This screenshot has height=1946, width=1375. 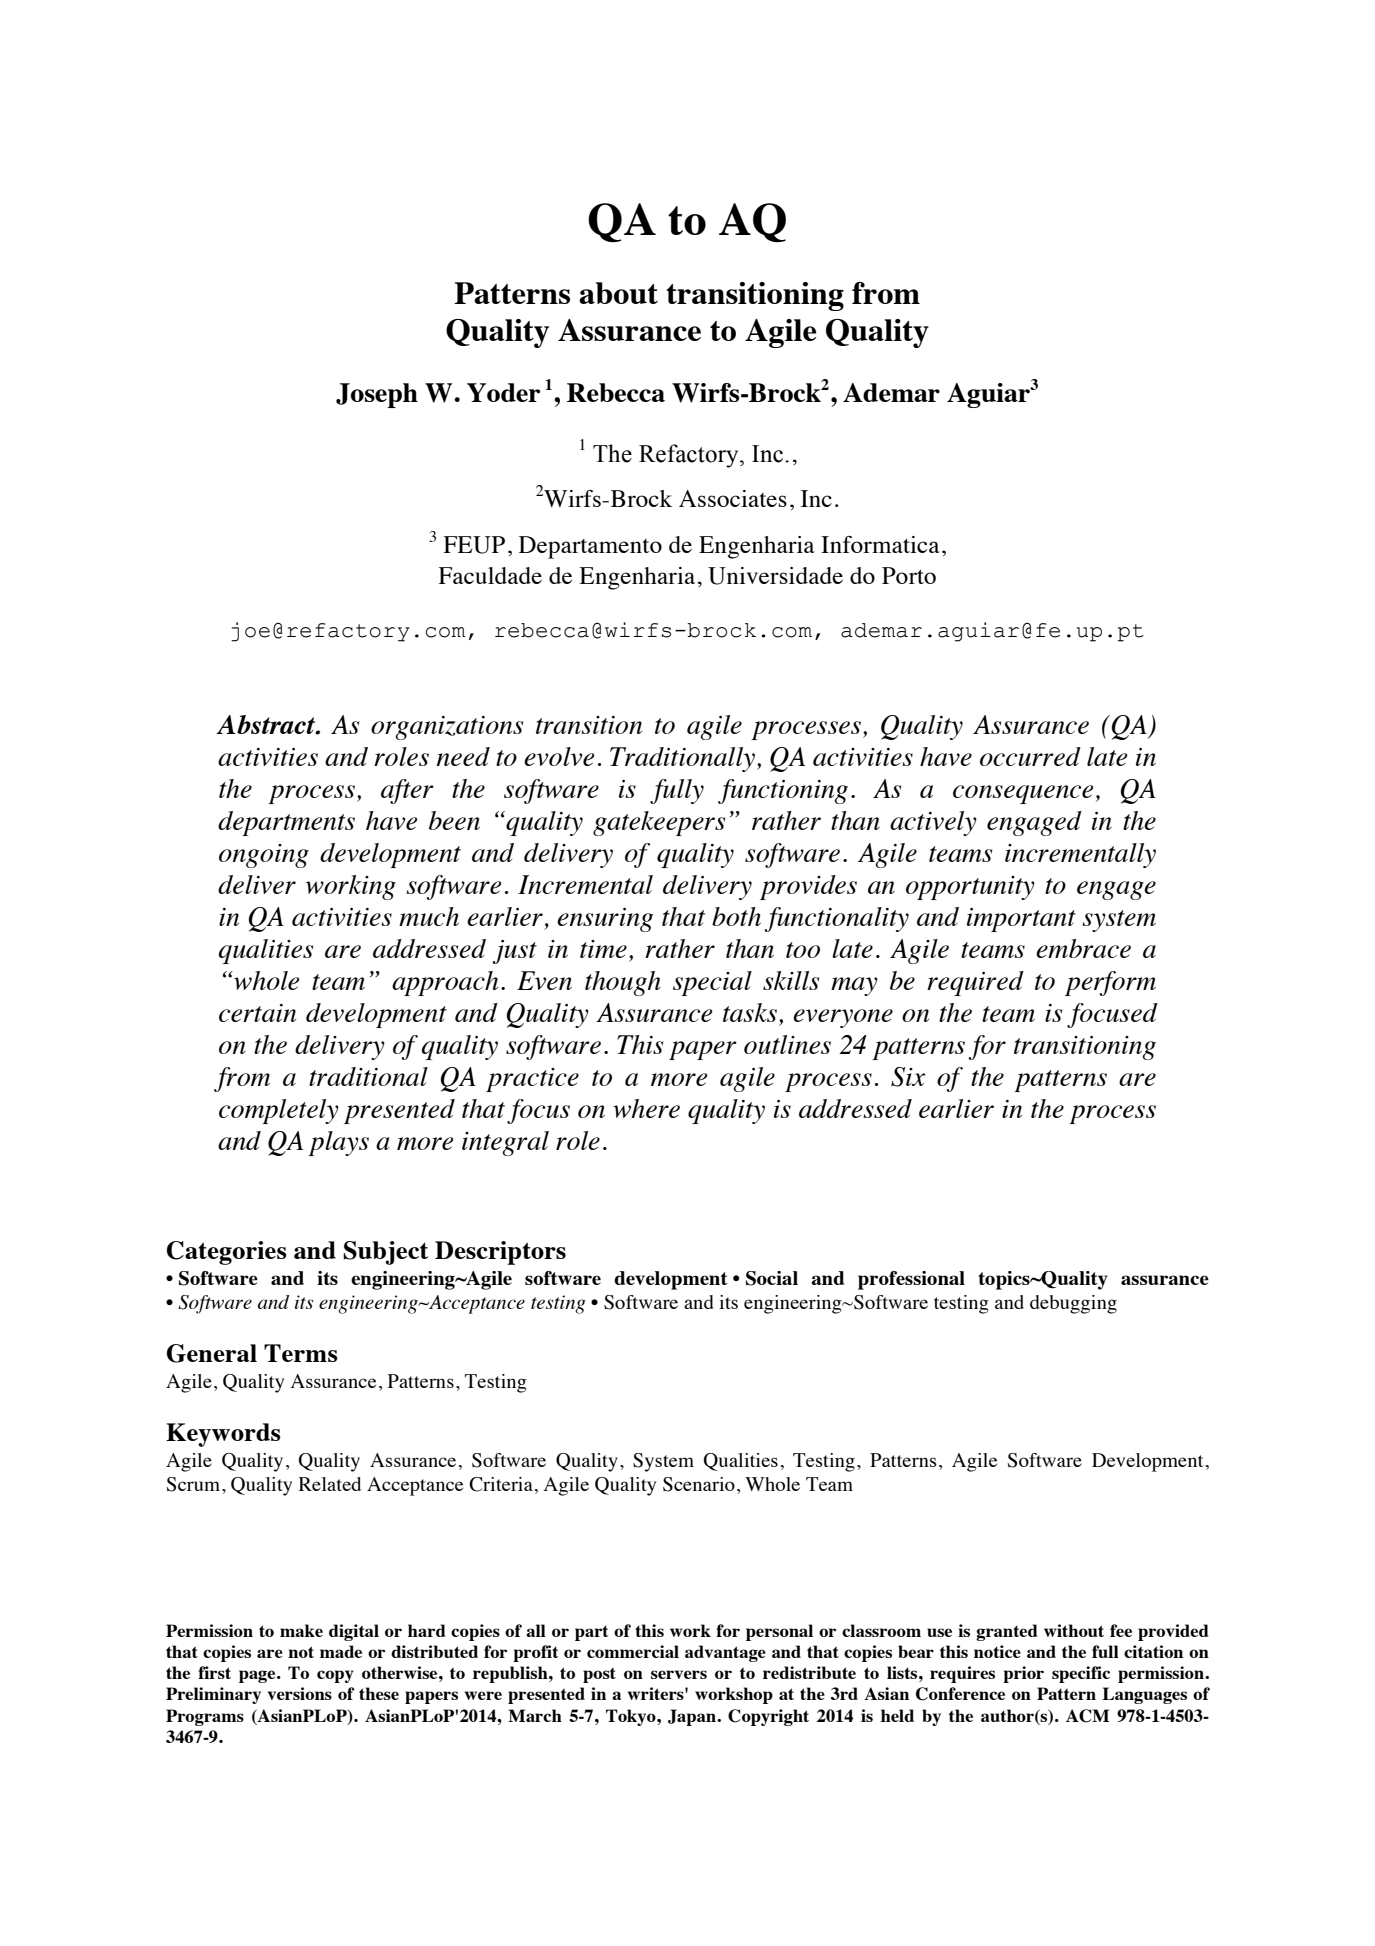 I want to click on perform, so click(x=1110, y=983).
